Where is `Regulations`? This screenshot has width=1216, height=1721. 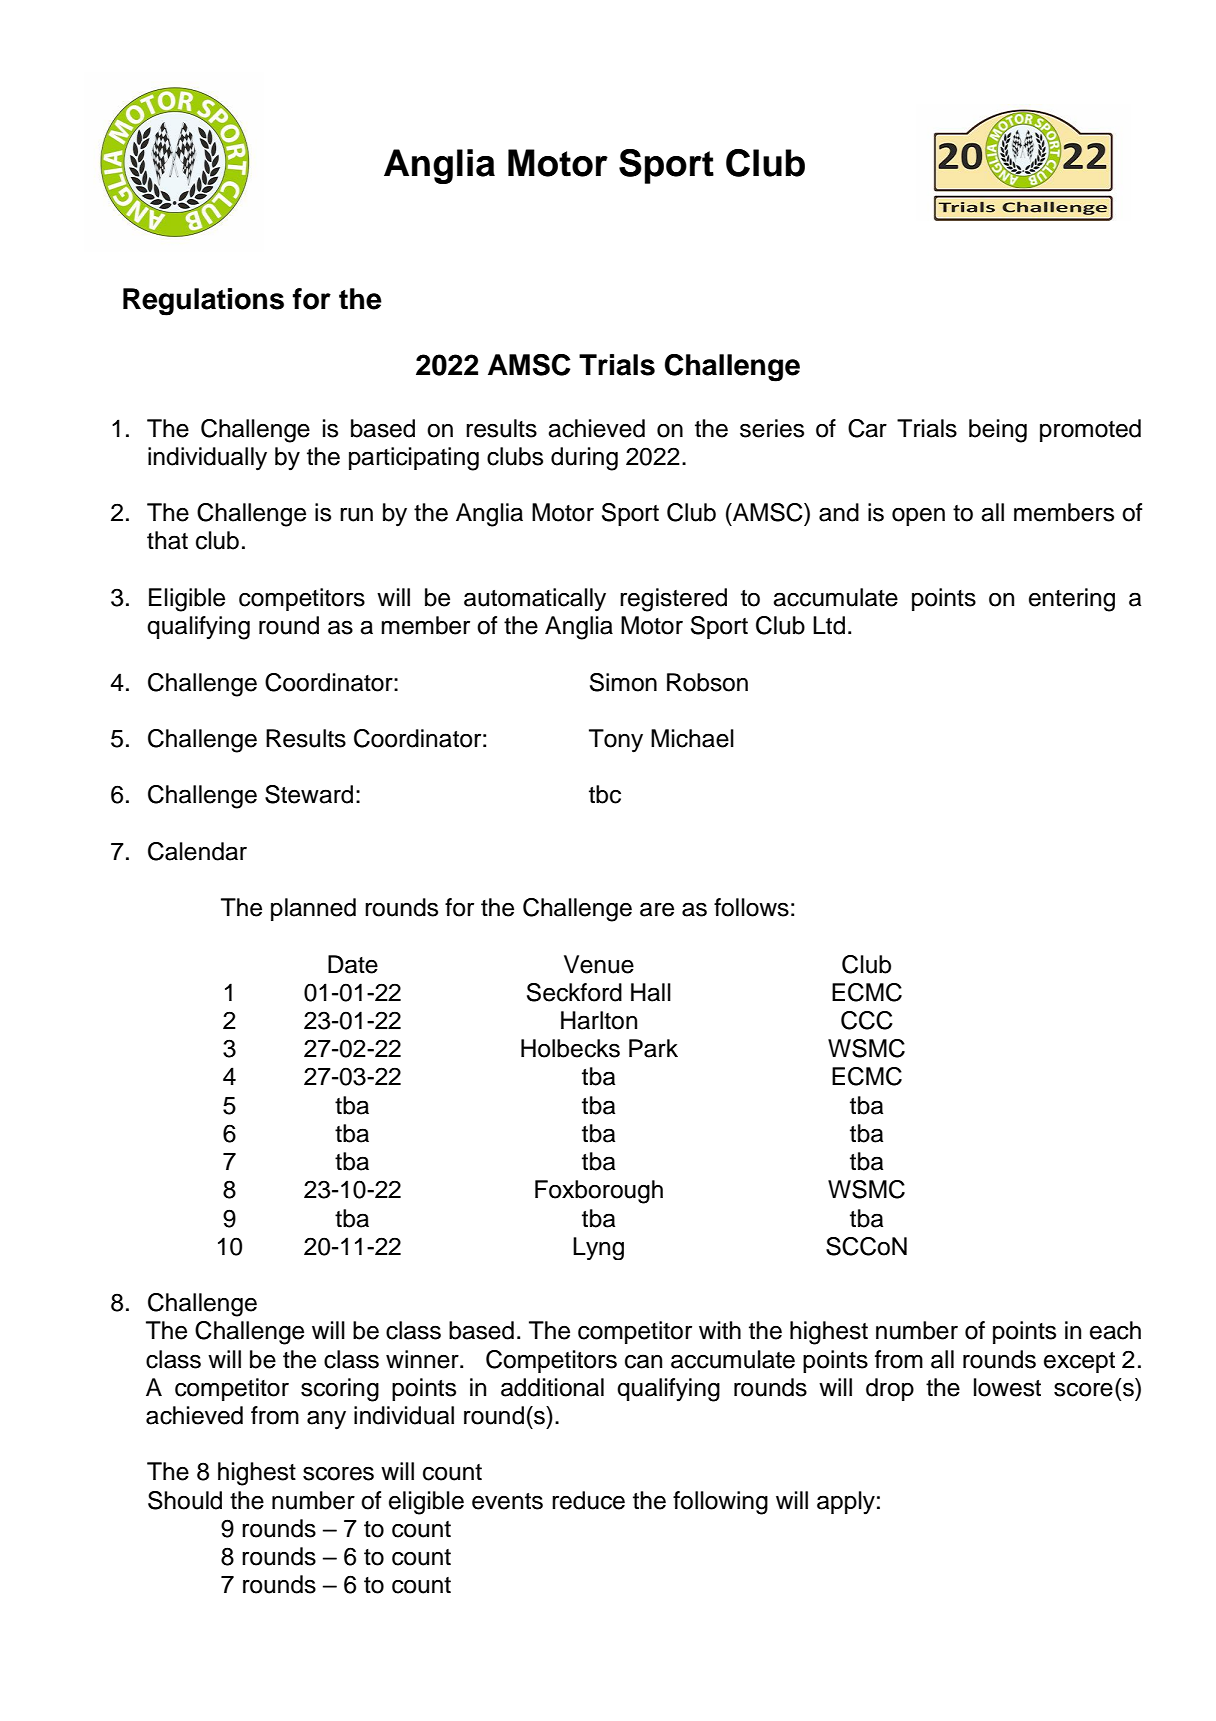
Regulations is located at coordinates (203, 302).
